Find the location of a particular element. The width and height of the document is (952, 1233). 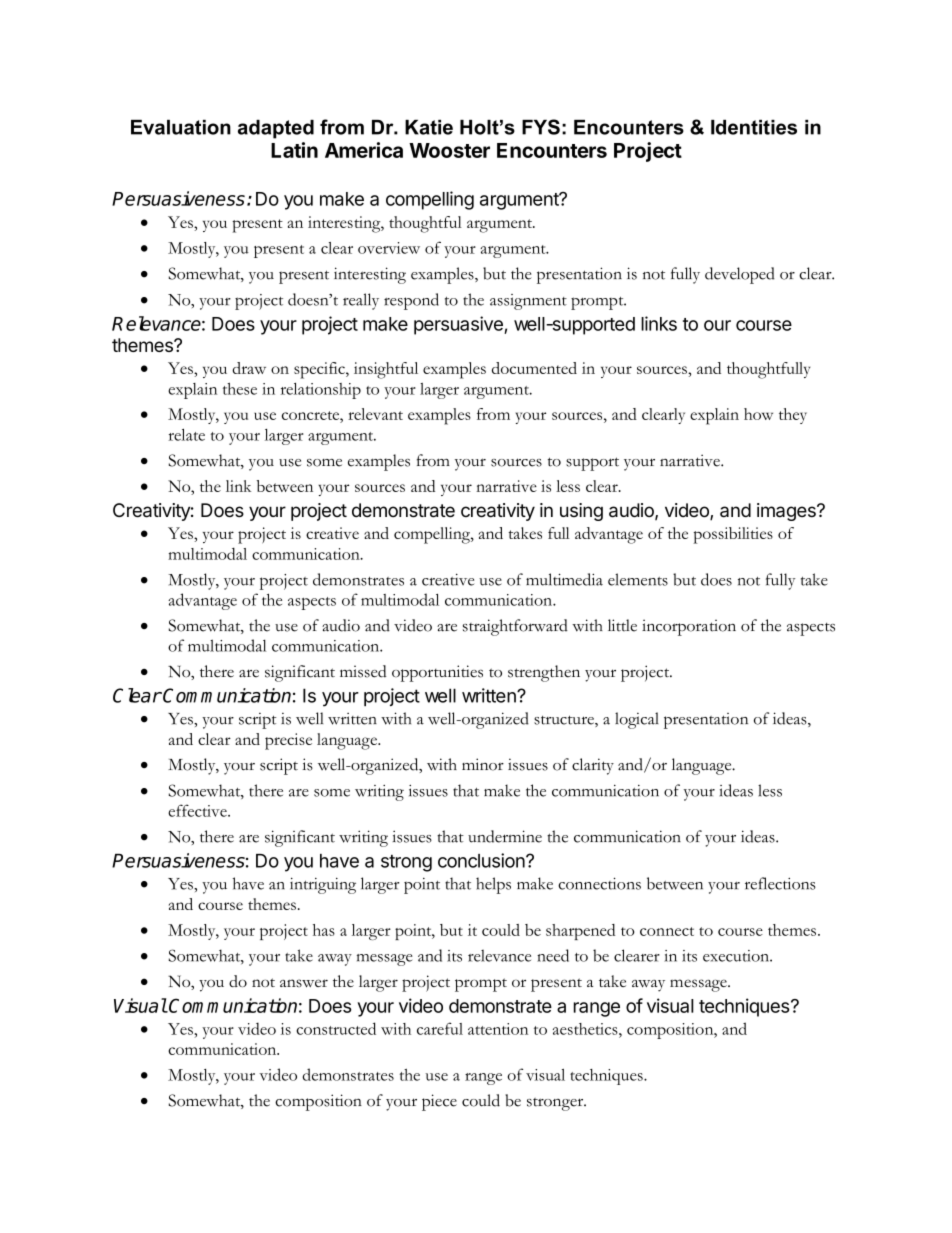

Identities is located at coordinates (754, 127).
